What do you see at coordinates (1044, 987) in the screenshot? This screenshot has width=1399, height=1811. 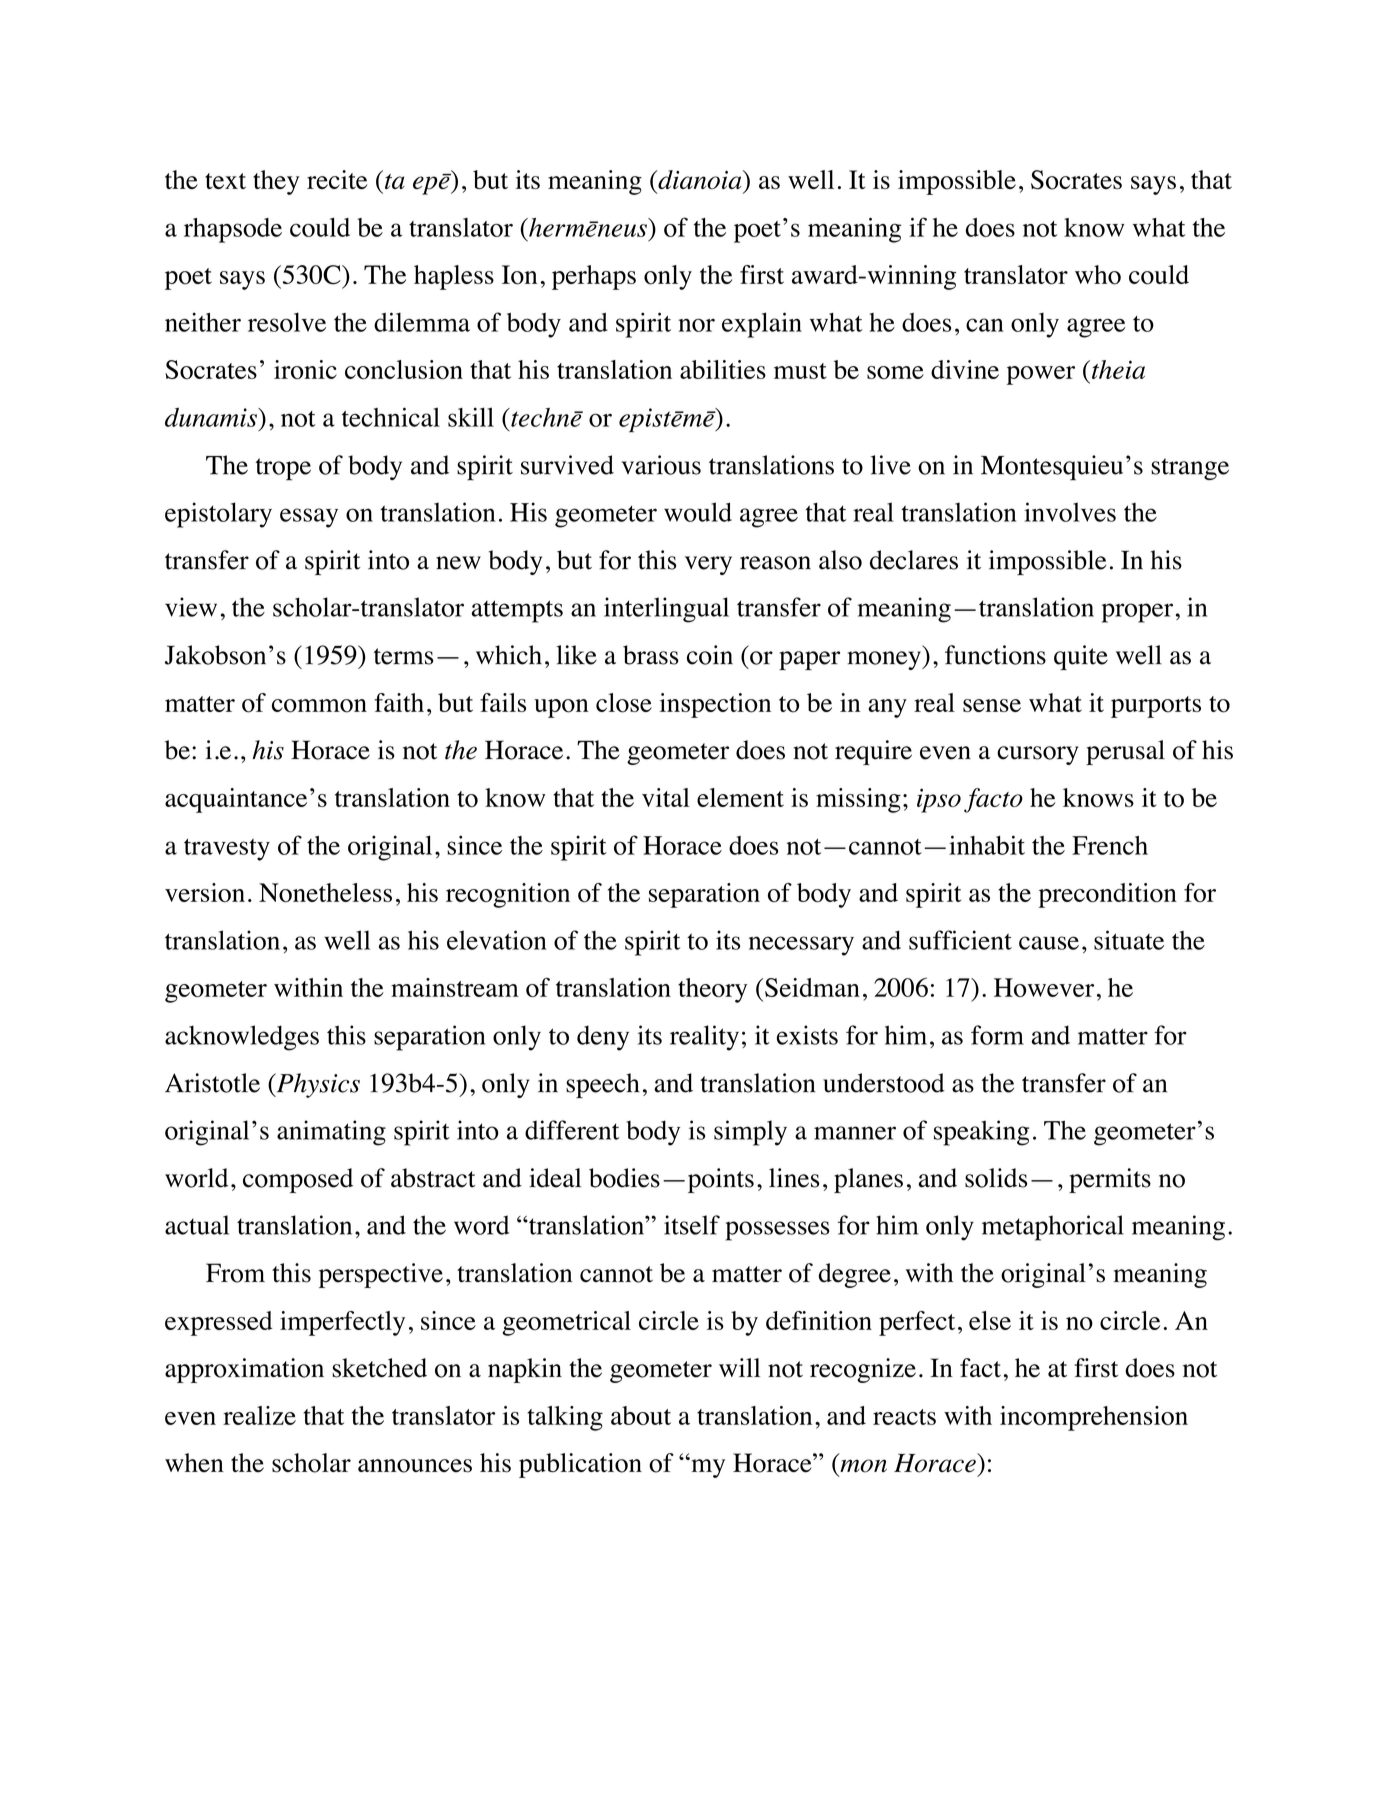 I see `However` at bounding box center [1044, 987].
